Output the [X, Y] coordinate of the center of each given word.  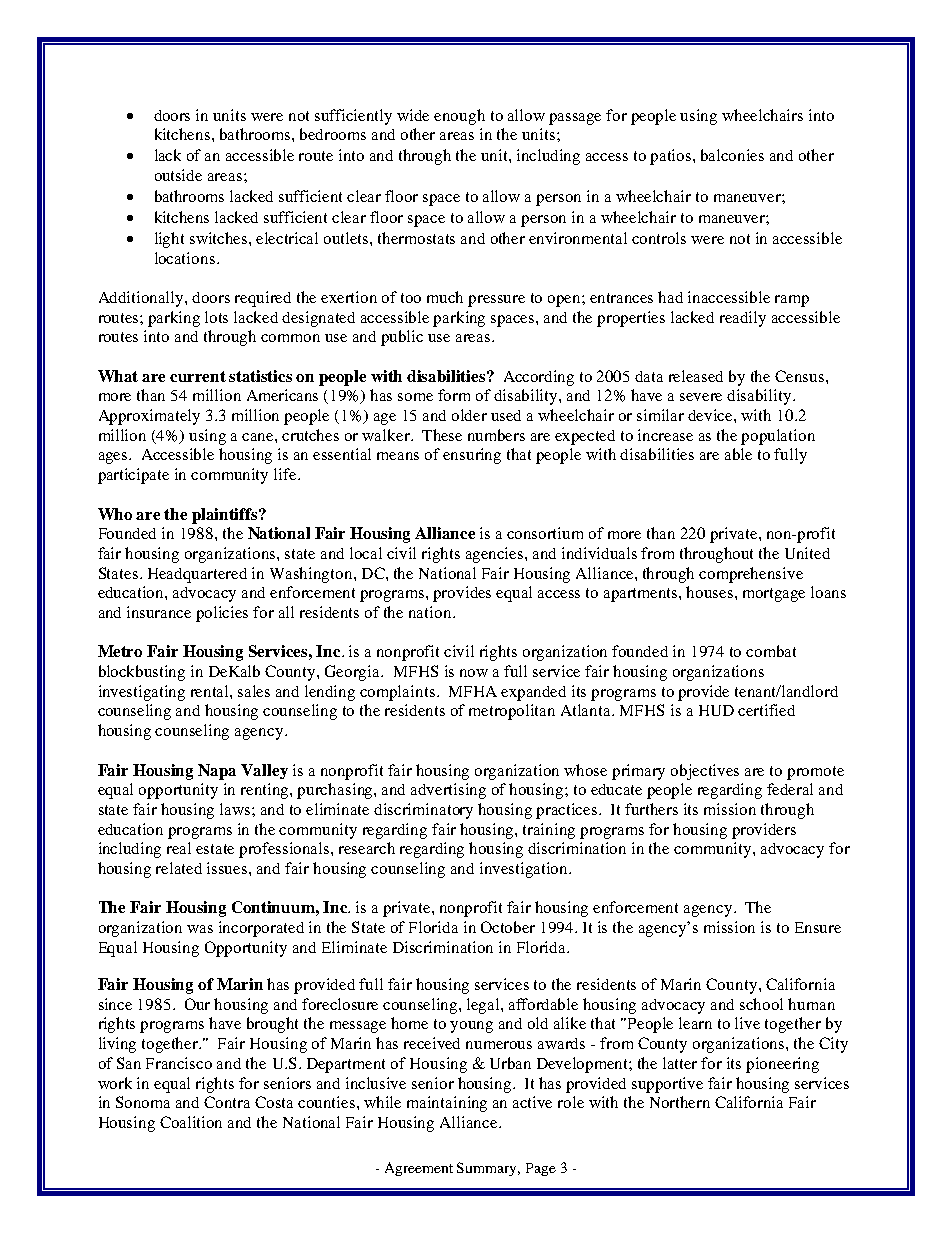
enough [459, 117]
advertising [448, 791]
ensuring [472, 456]
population [778, 437]
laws [236, 809]
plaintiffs [226, 516]
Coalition [191, 1122]
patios [672, 157]
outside [178, 175]
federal [790, 789]
